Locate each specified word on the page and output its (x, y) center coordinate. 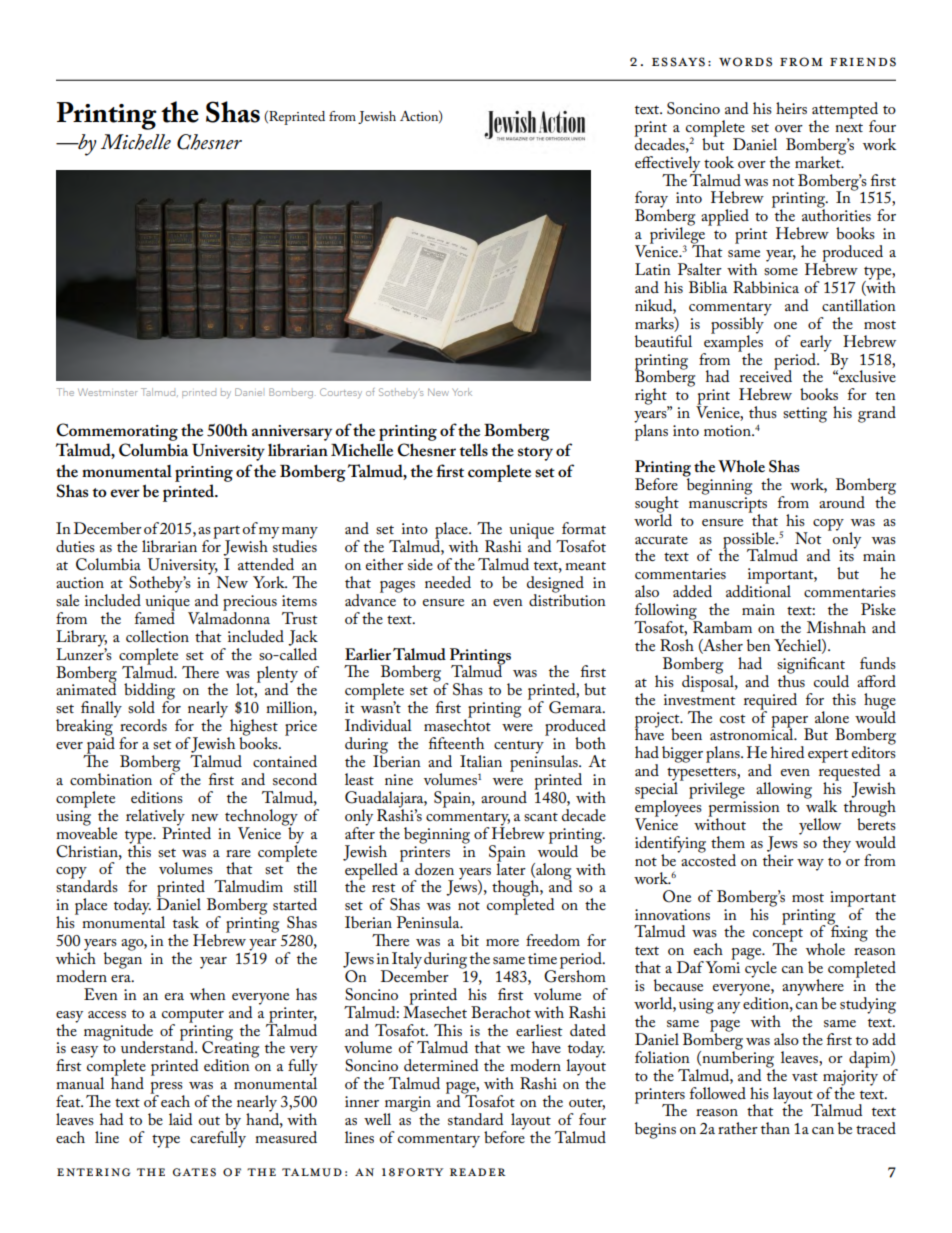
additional (758, 590)
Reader (477, 1172)
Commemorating (117, 432)
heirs (791, 108)
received (766, 375)
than (775, 1128)
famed (155, 617)
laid (180, 1119)
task (186, 922)
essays (678, 62)
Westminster (108, 392)
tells (473, 450)
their (778, 858)
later (511, 867)
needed (448, 582)
